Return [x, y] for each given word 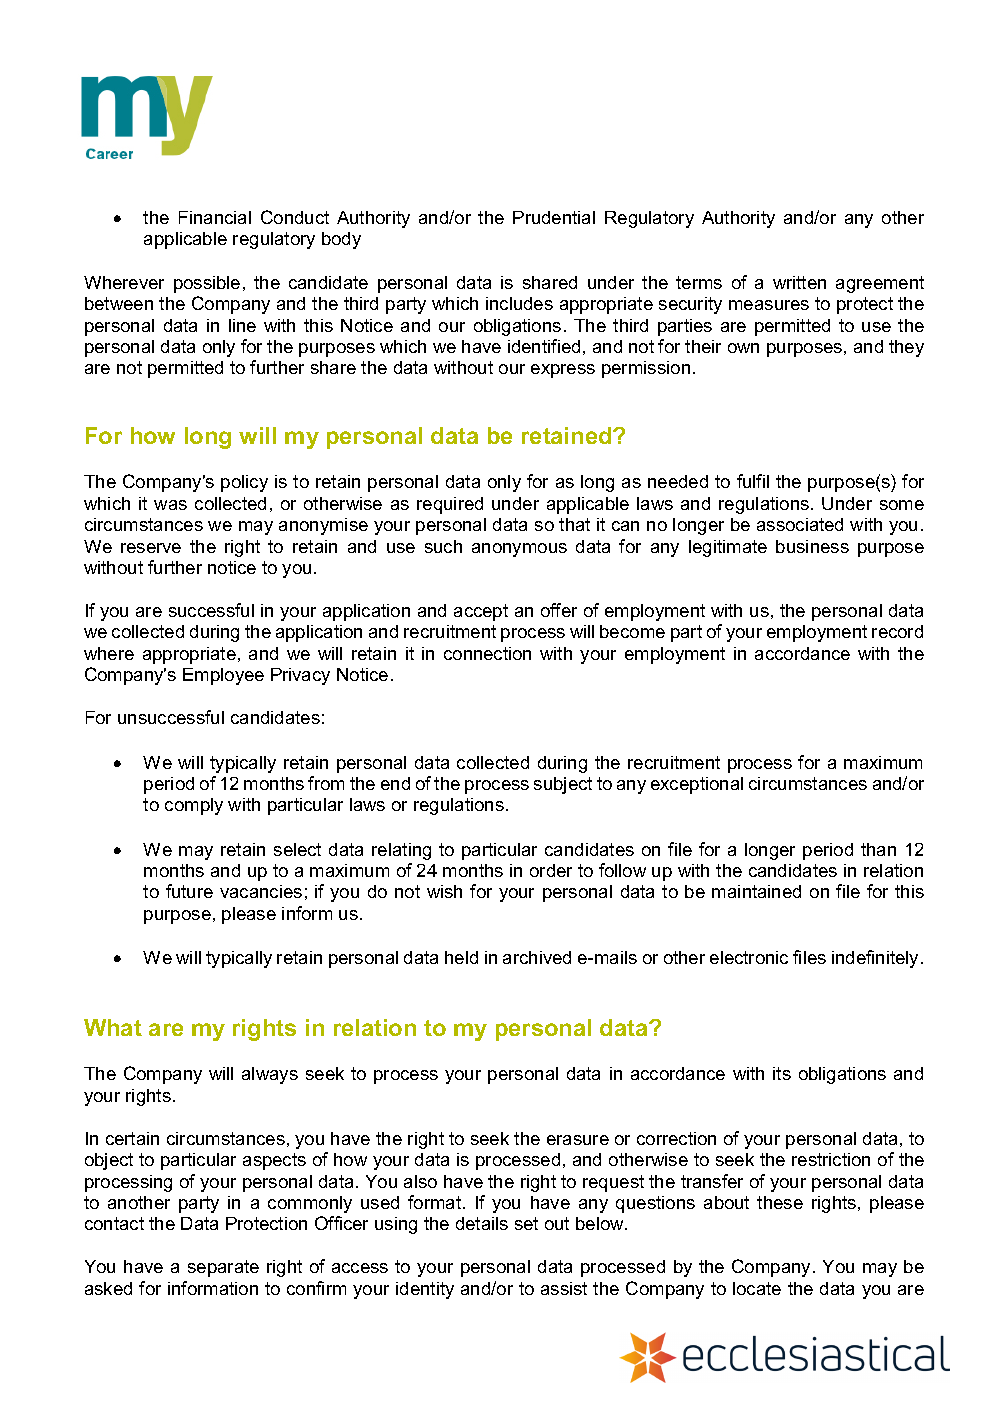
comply [194, 806]
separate [223, 1268]
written [799, 282]
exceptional [697, 785]
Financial [215, 217]
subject [563, 785]
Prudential [554, 217]
